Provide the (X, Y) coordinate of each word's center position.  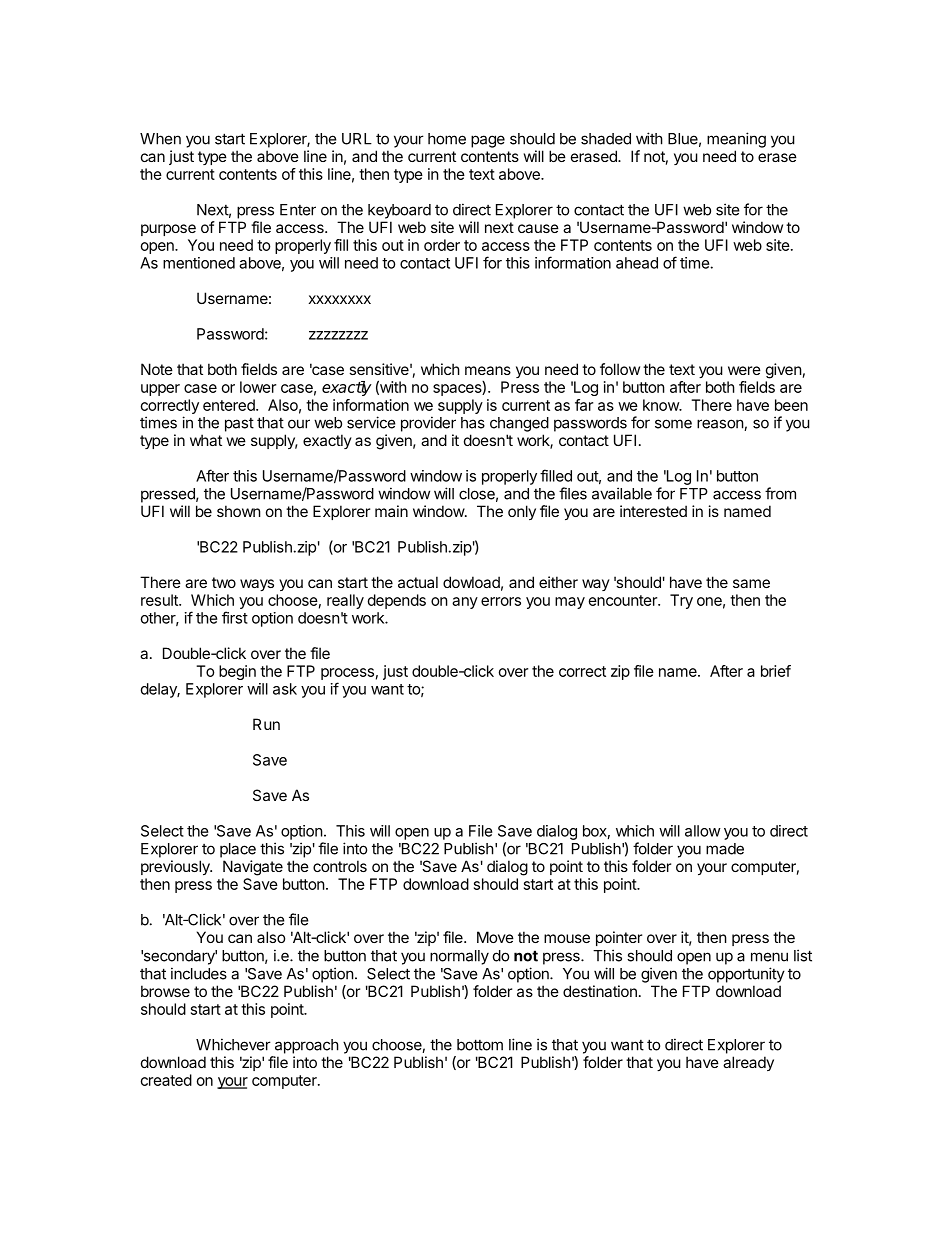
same (751, 583)
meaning (736, 140)
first (235, 617)
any (465, 603)
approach (307, 1046)
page (488, 141)
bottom (480, 1045)
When (160, 139)
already (748, 1063)
